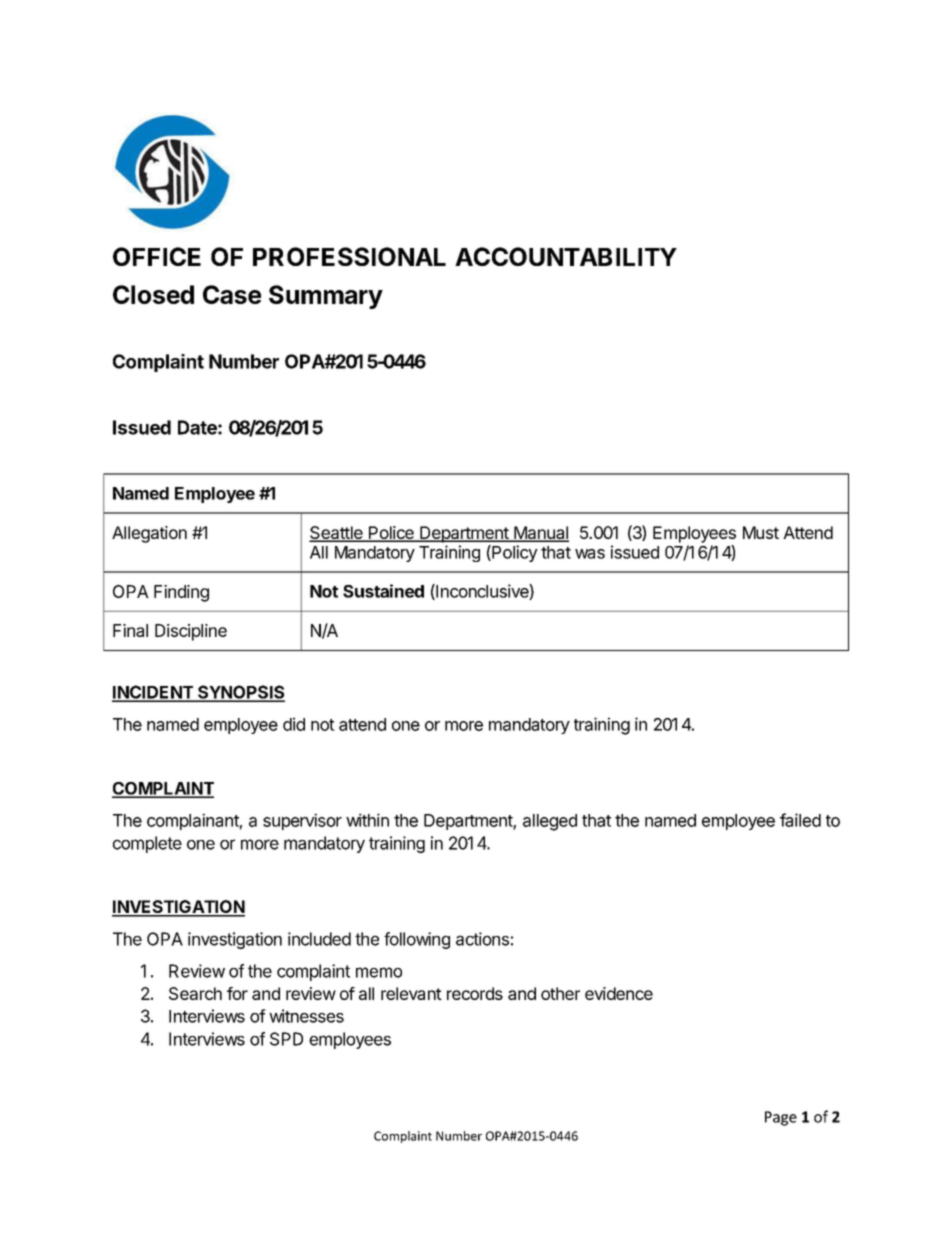 The width and height of the page is (952, 1233). What do you see at coordinates (391, 534) in the page?
I see `Police` at bounding box center [391, 534].
